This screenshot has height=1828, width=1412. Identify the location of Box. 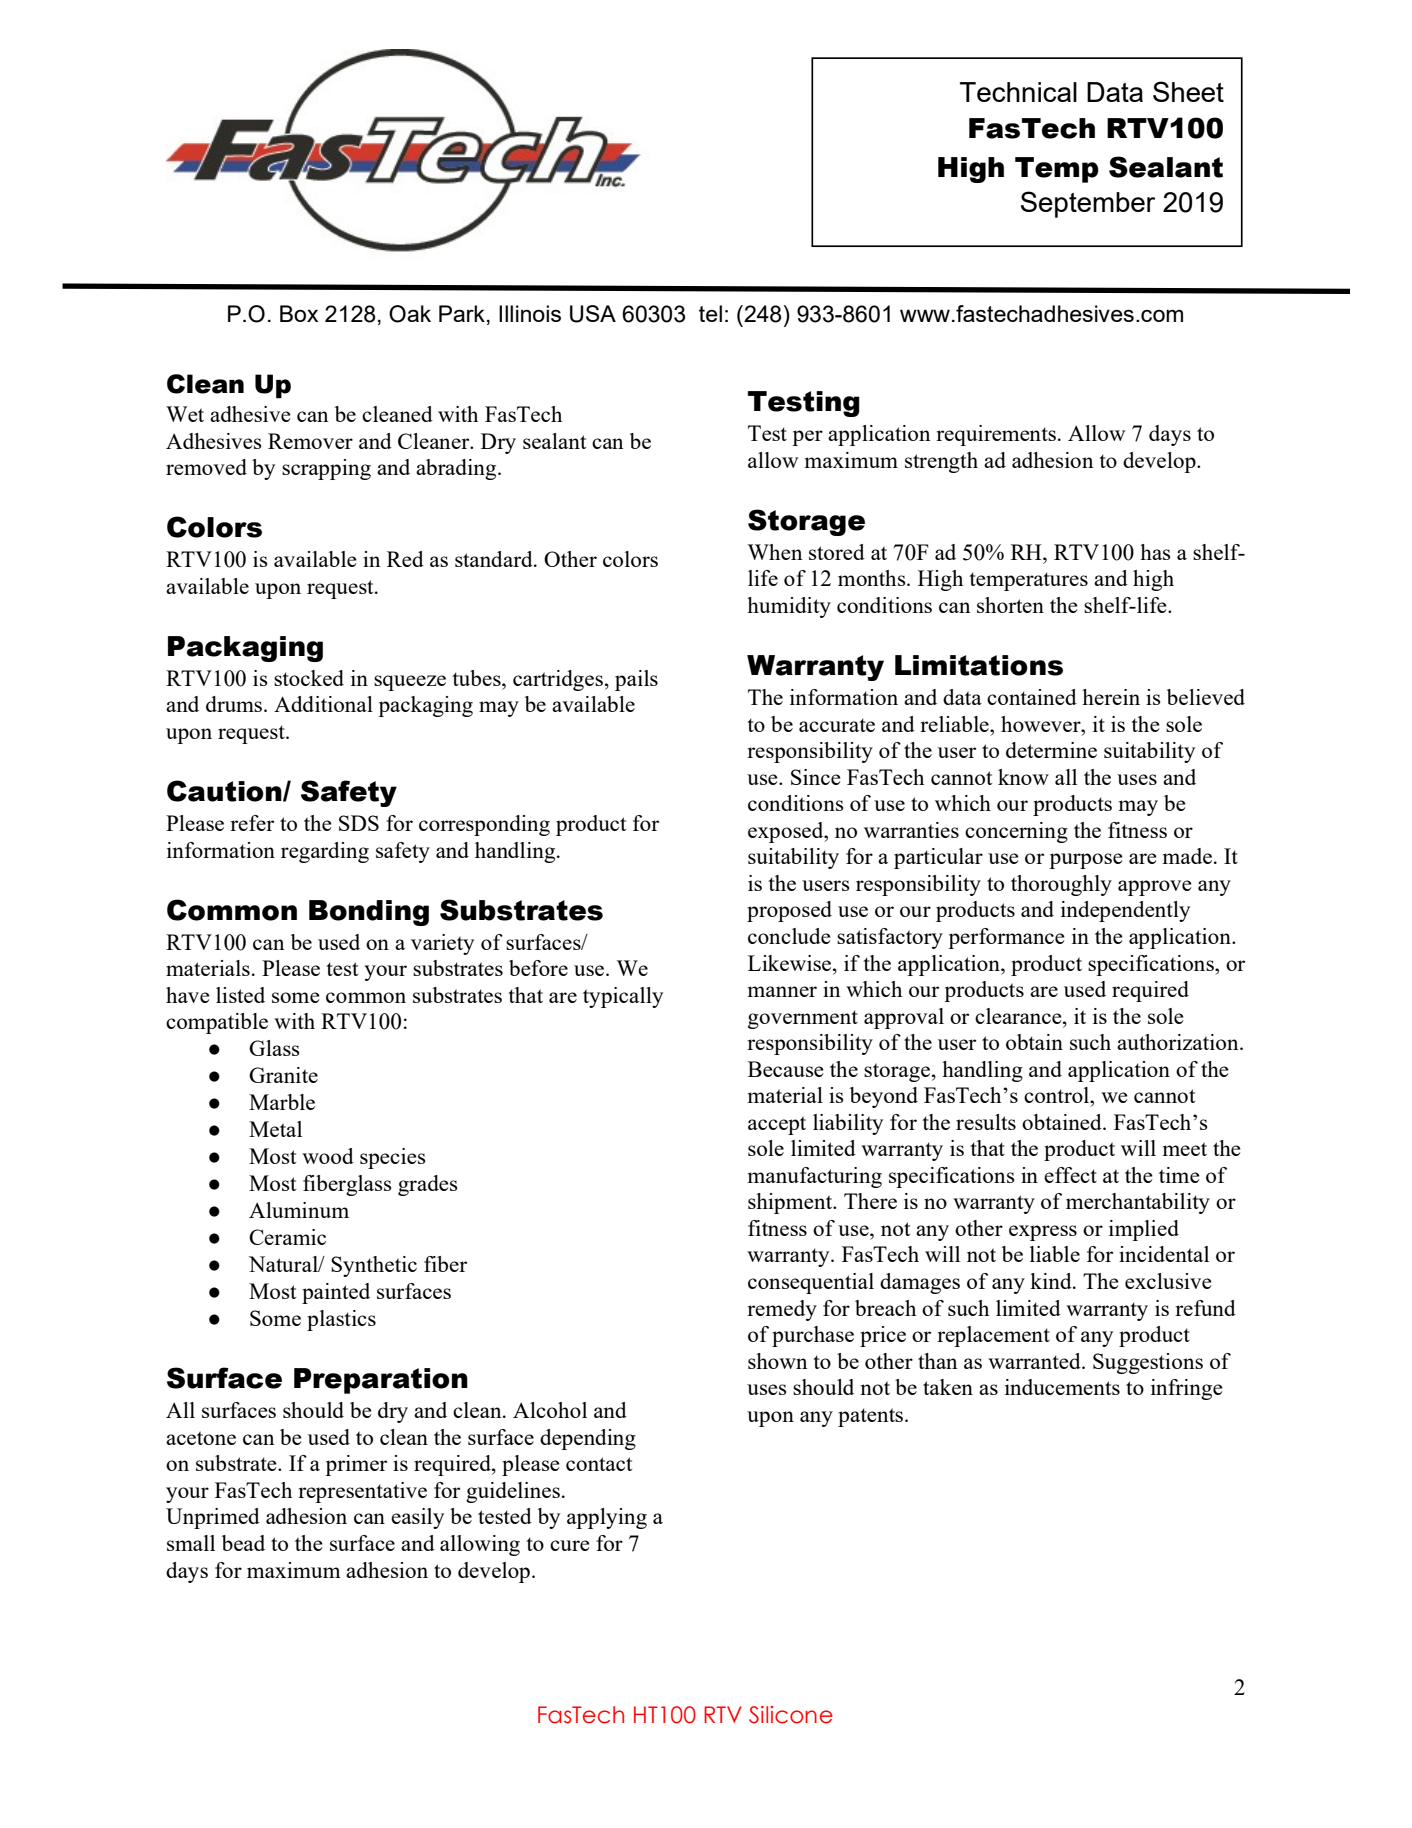
(299, 313).
